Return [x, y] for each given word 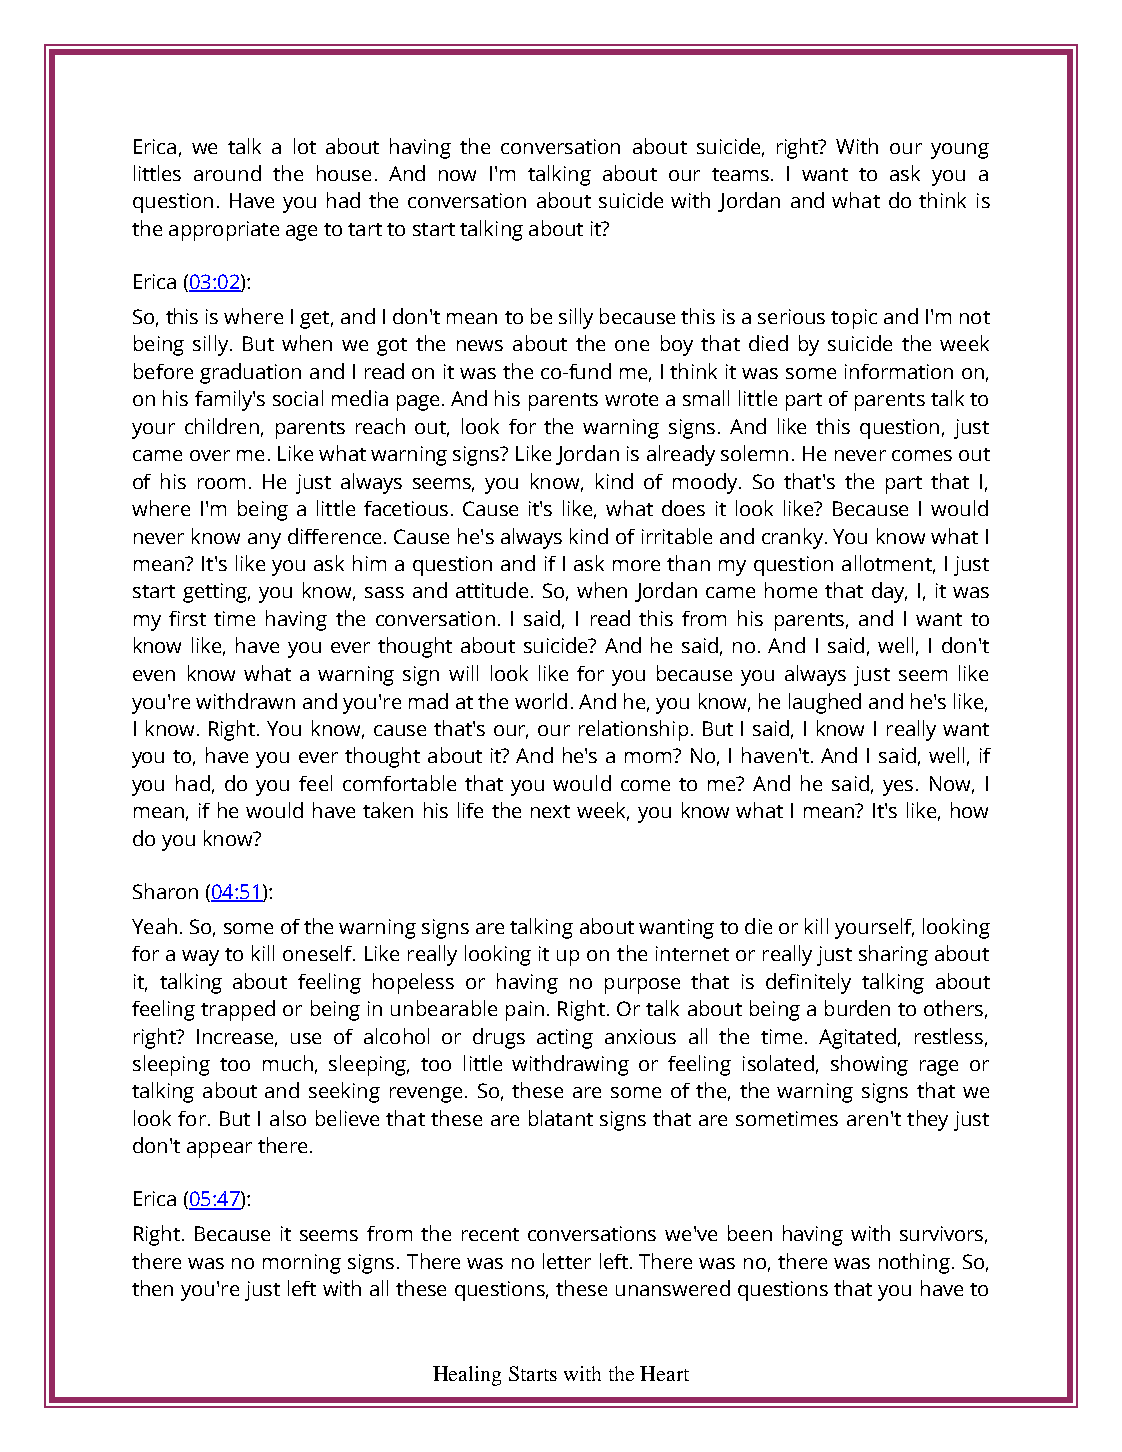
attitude [492, 590]
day [889, 592]
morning [302, 1264]
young [960, 151]
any [264, 541]
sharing [893, 955]
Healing [467, 1376]
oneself [319, 953]
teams [740, 174]
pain [525, 1011]
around [227, 173]
